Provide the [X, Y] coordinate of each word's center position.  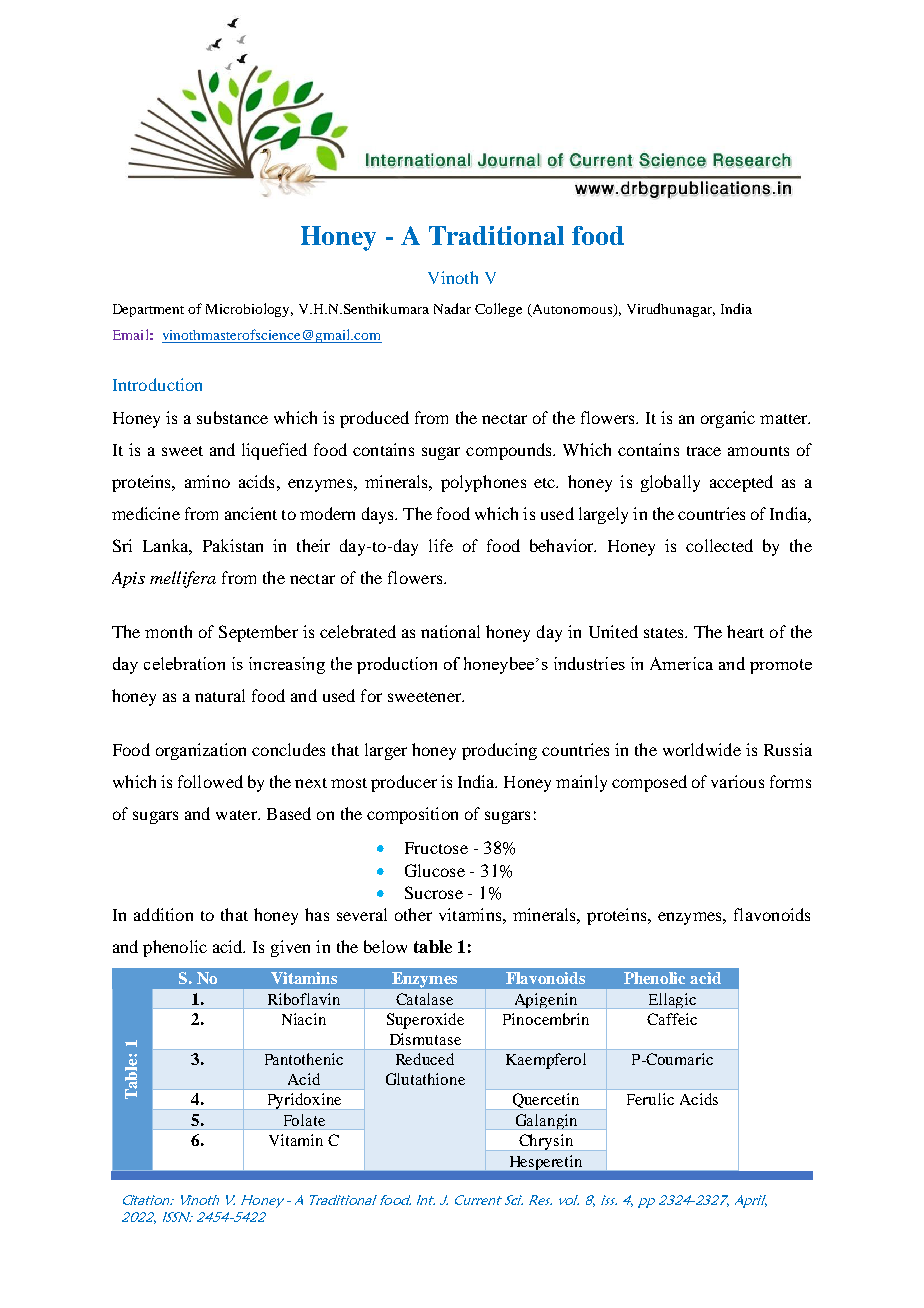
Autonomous [574, 310]
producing [499, 751]
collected [719, 545]
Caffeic [672, 1019]
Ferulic [650, 1099]
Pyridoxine [304, 1101]
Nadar [452, 308]
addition [163, 914]
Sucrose [434, 892]
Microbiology [249, 310]
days [379, 515]
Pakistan [233, 545]
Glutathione [425, 1079]
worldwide [702, 749]
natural [220, 695]
